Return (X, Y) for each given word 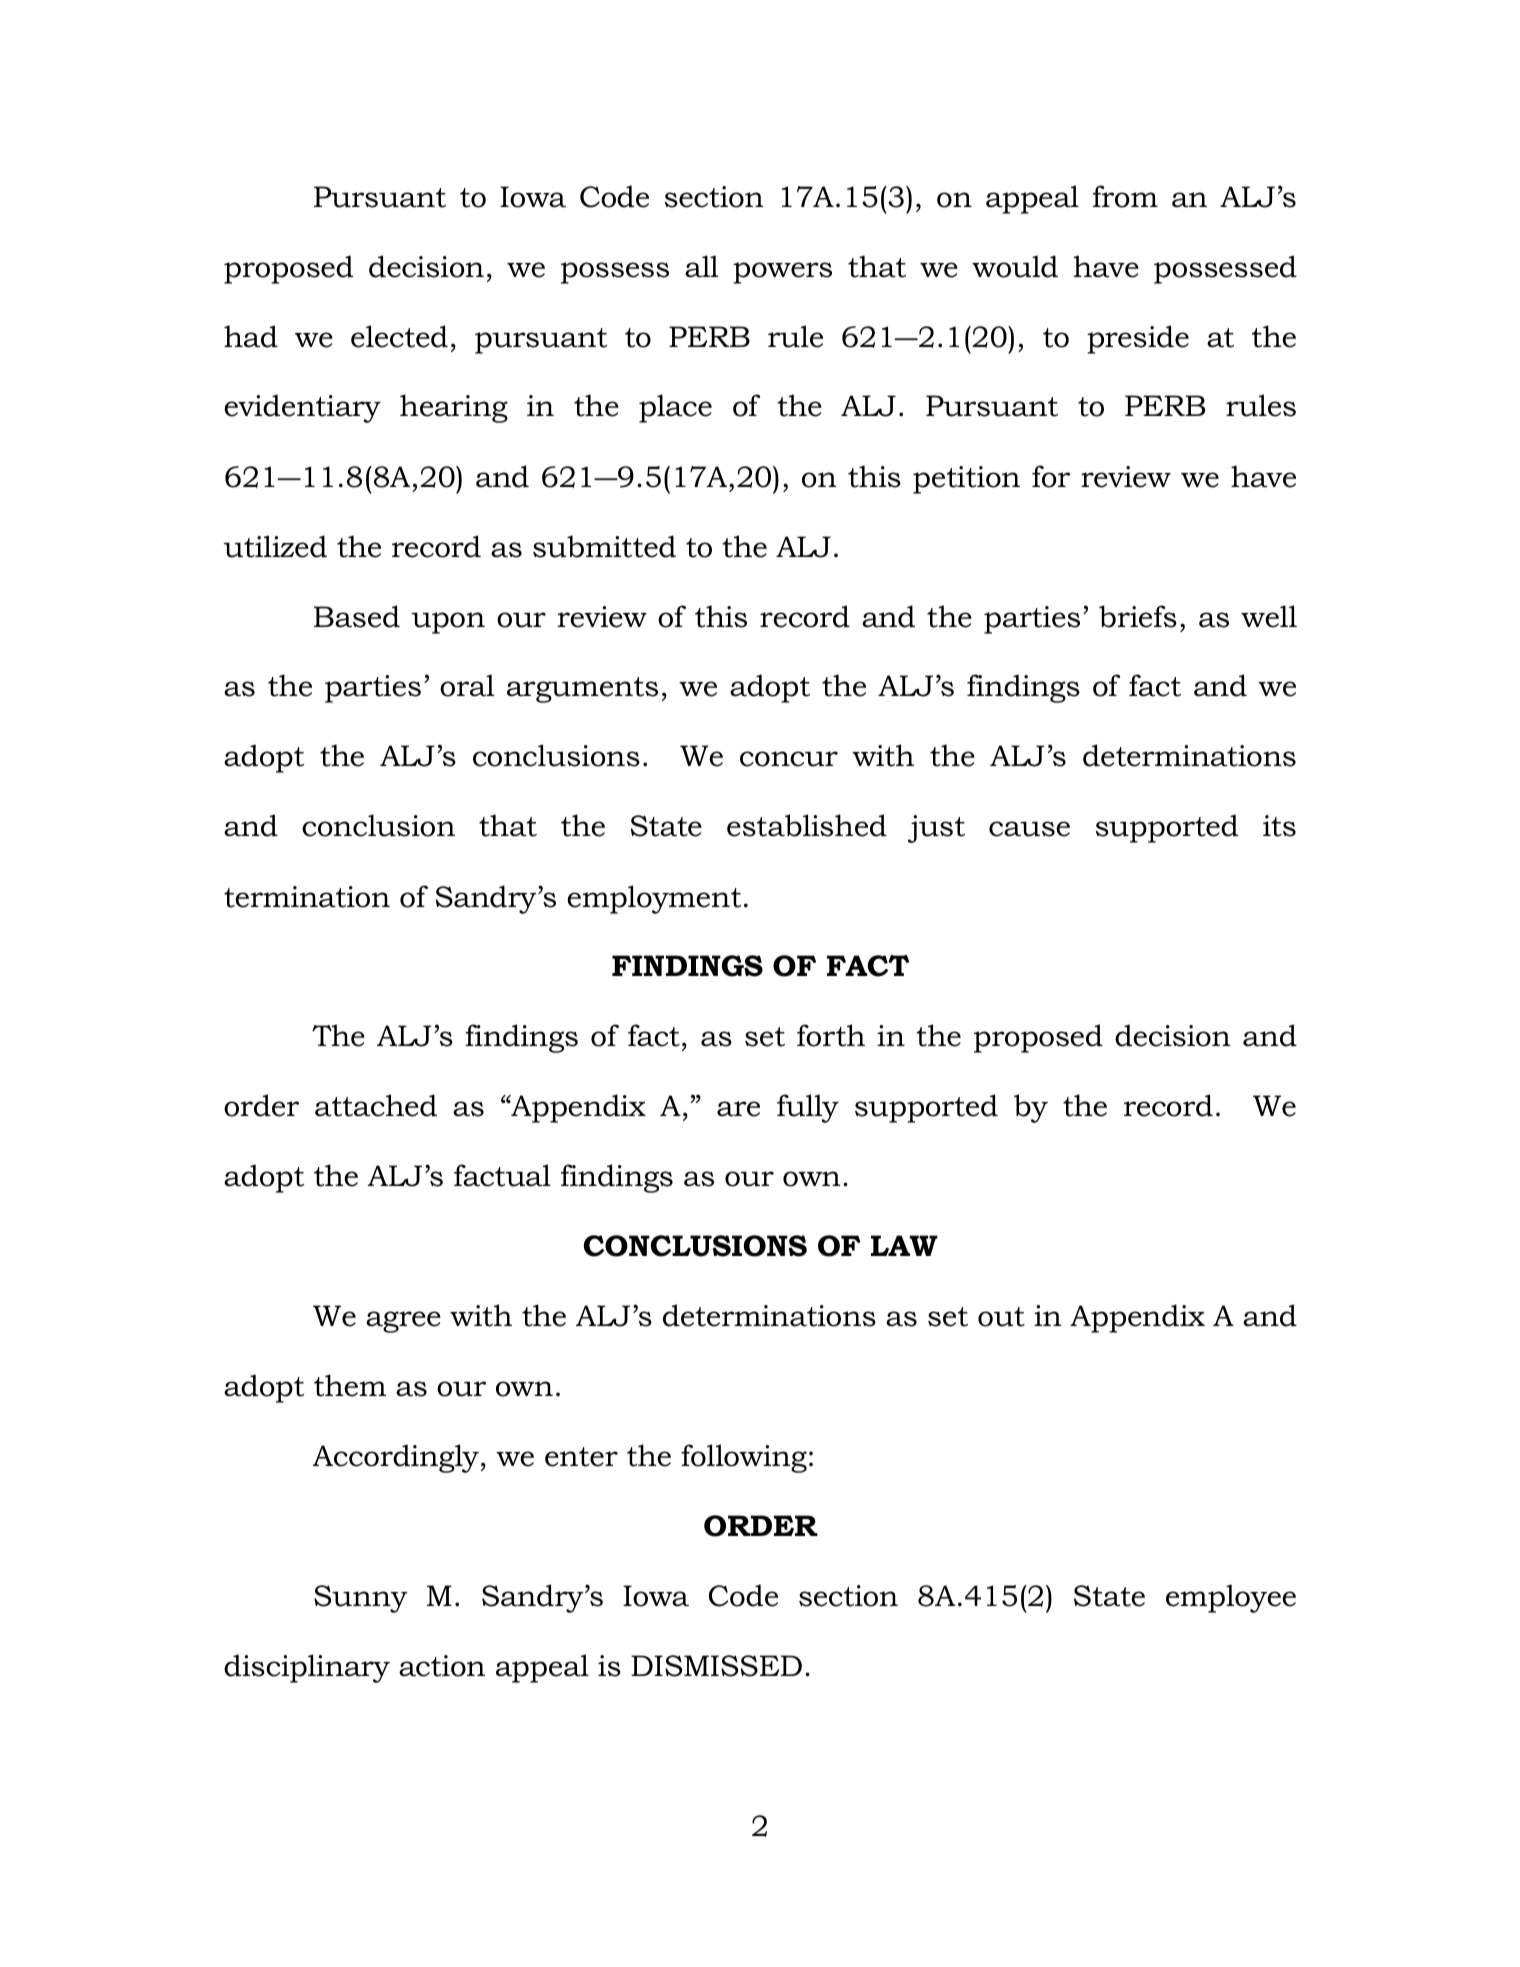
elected (399, 336)
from (1125, 196)
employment (654, 899)
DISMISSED (716, 1666)
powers (782, 273)
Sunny (361, 1599)
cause (1029, 829)
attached (376, 1105)
